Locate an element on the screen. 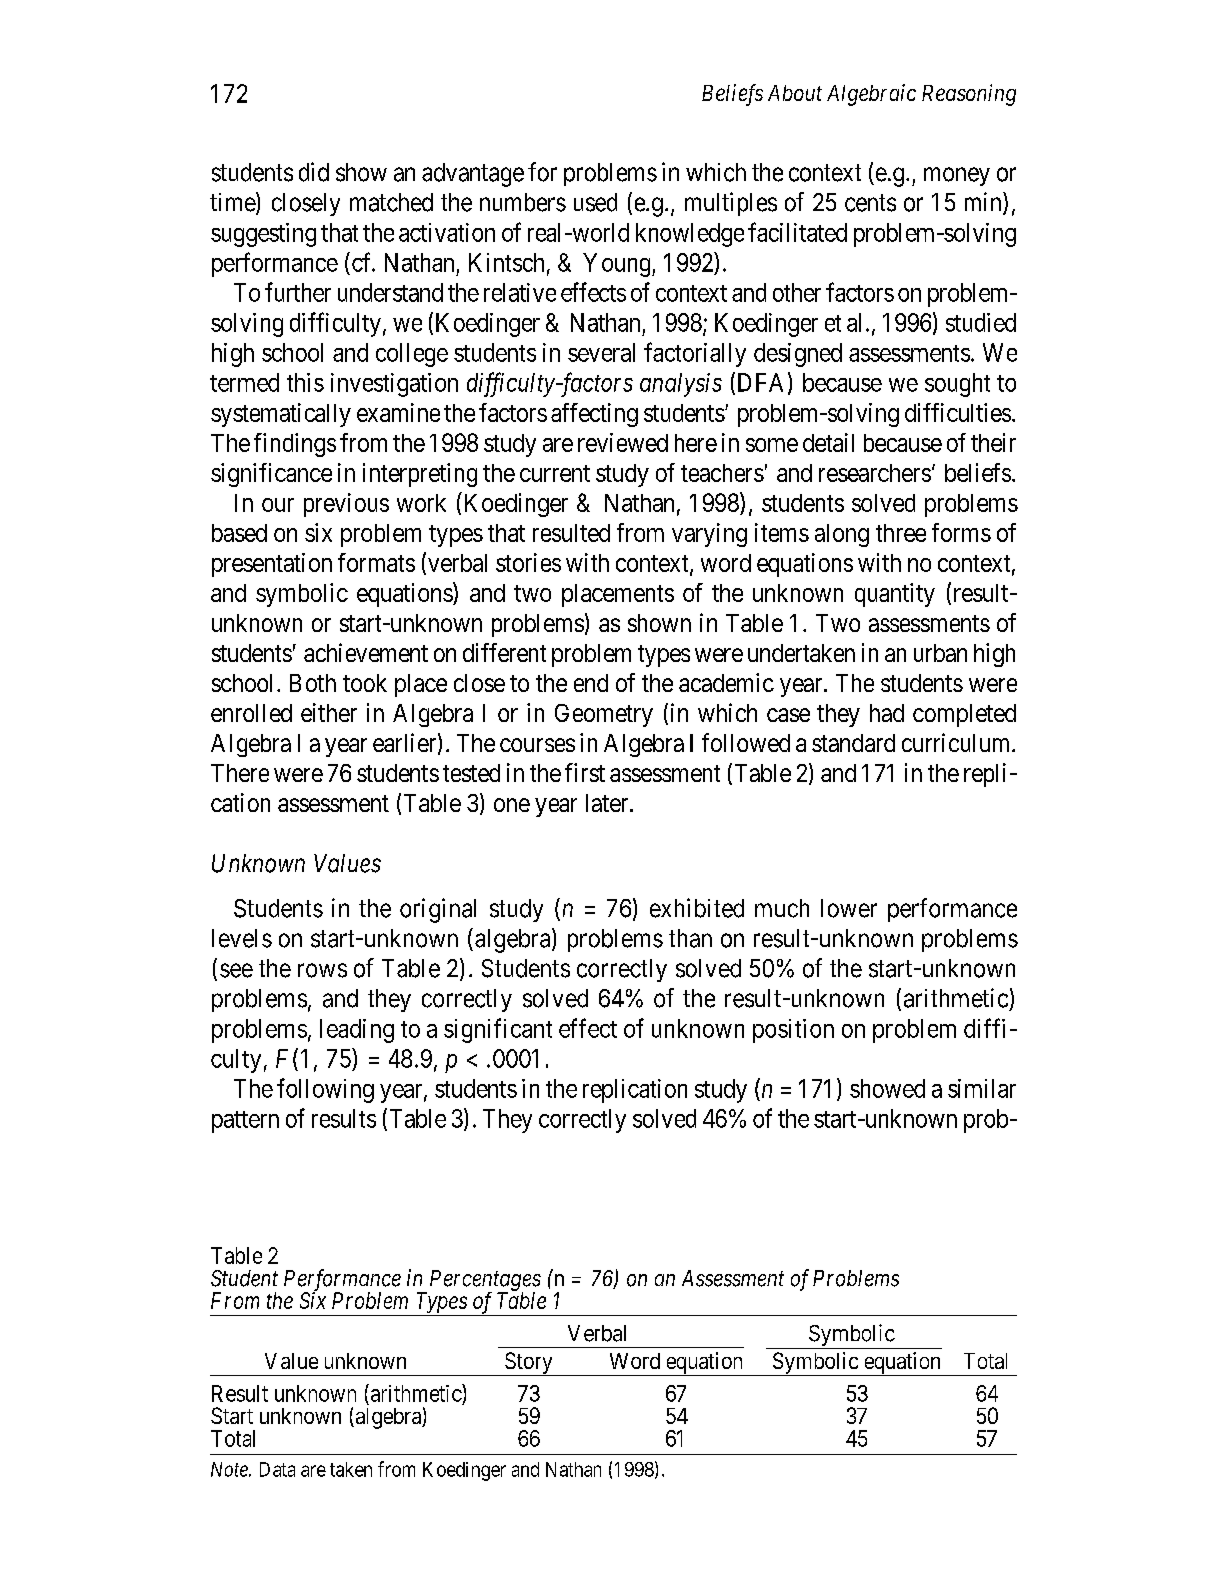 Image resolution: width=1226 pixels, height=1586 pixels. exhibited is located at coordinates (697, 908).
